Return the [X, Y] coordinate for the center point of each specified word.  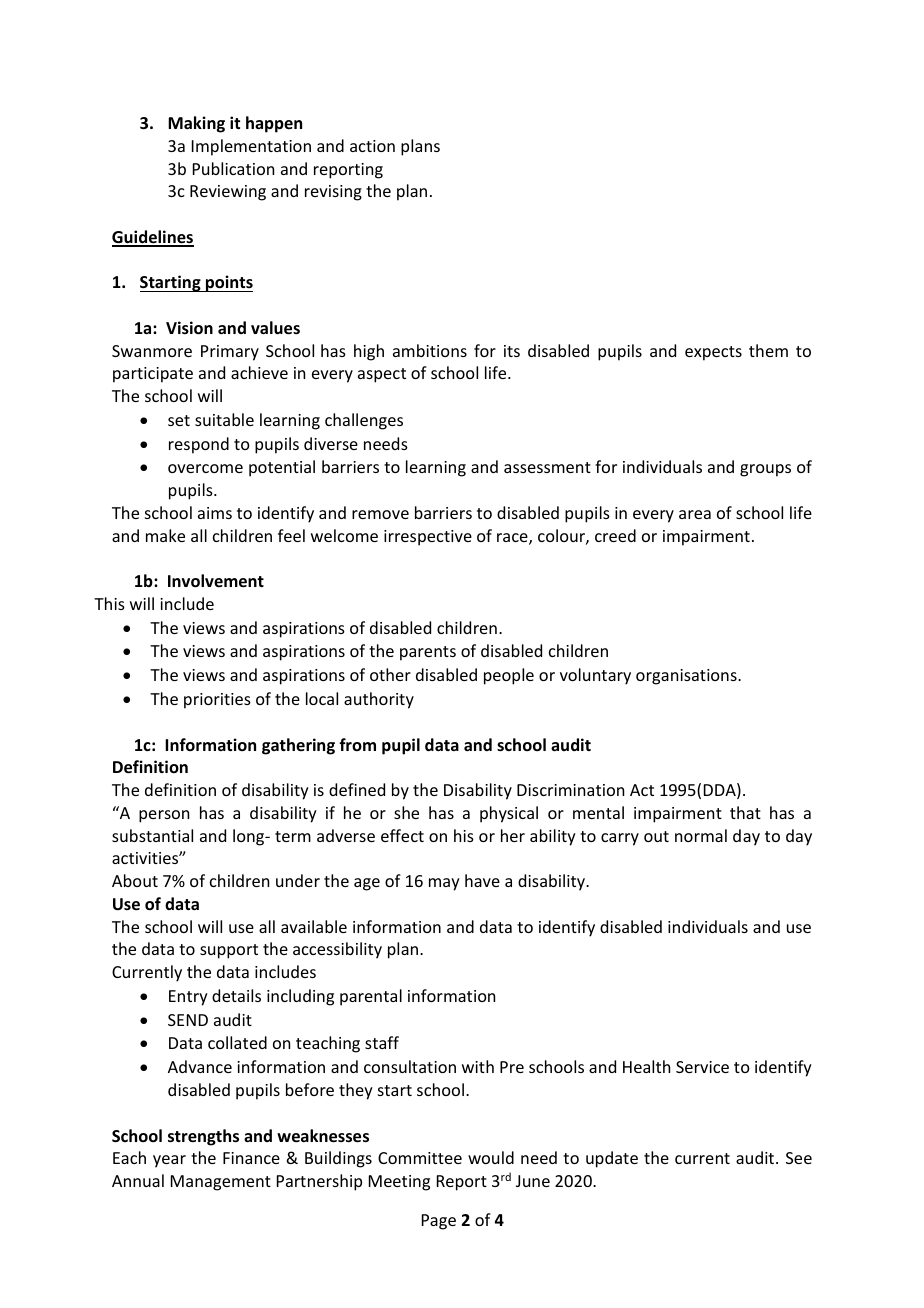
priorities [217, 701]
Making [196, 124]
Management [221, 1183]
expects [713, 353]
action [372, 146]
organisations [687, 677]
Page [439, 1222]
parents [428, 653]
